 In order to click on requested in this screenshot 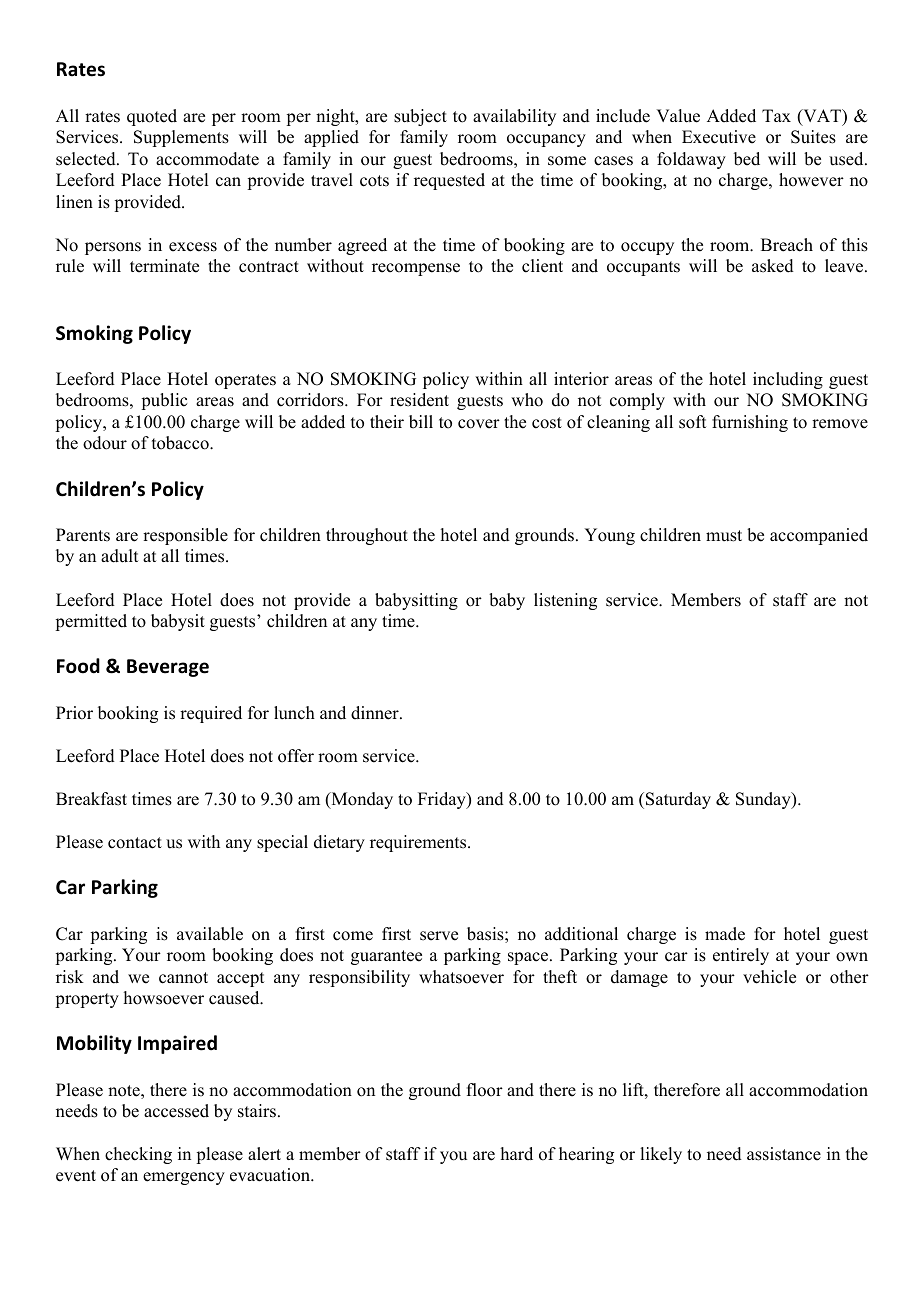, I will do `click(449, 181)`.
